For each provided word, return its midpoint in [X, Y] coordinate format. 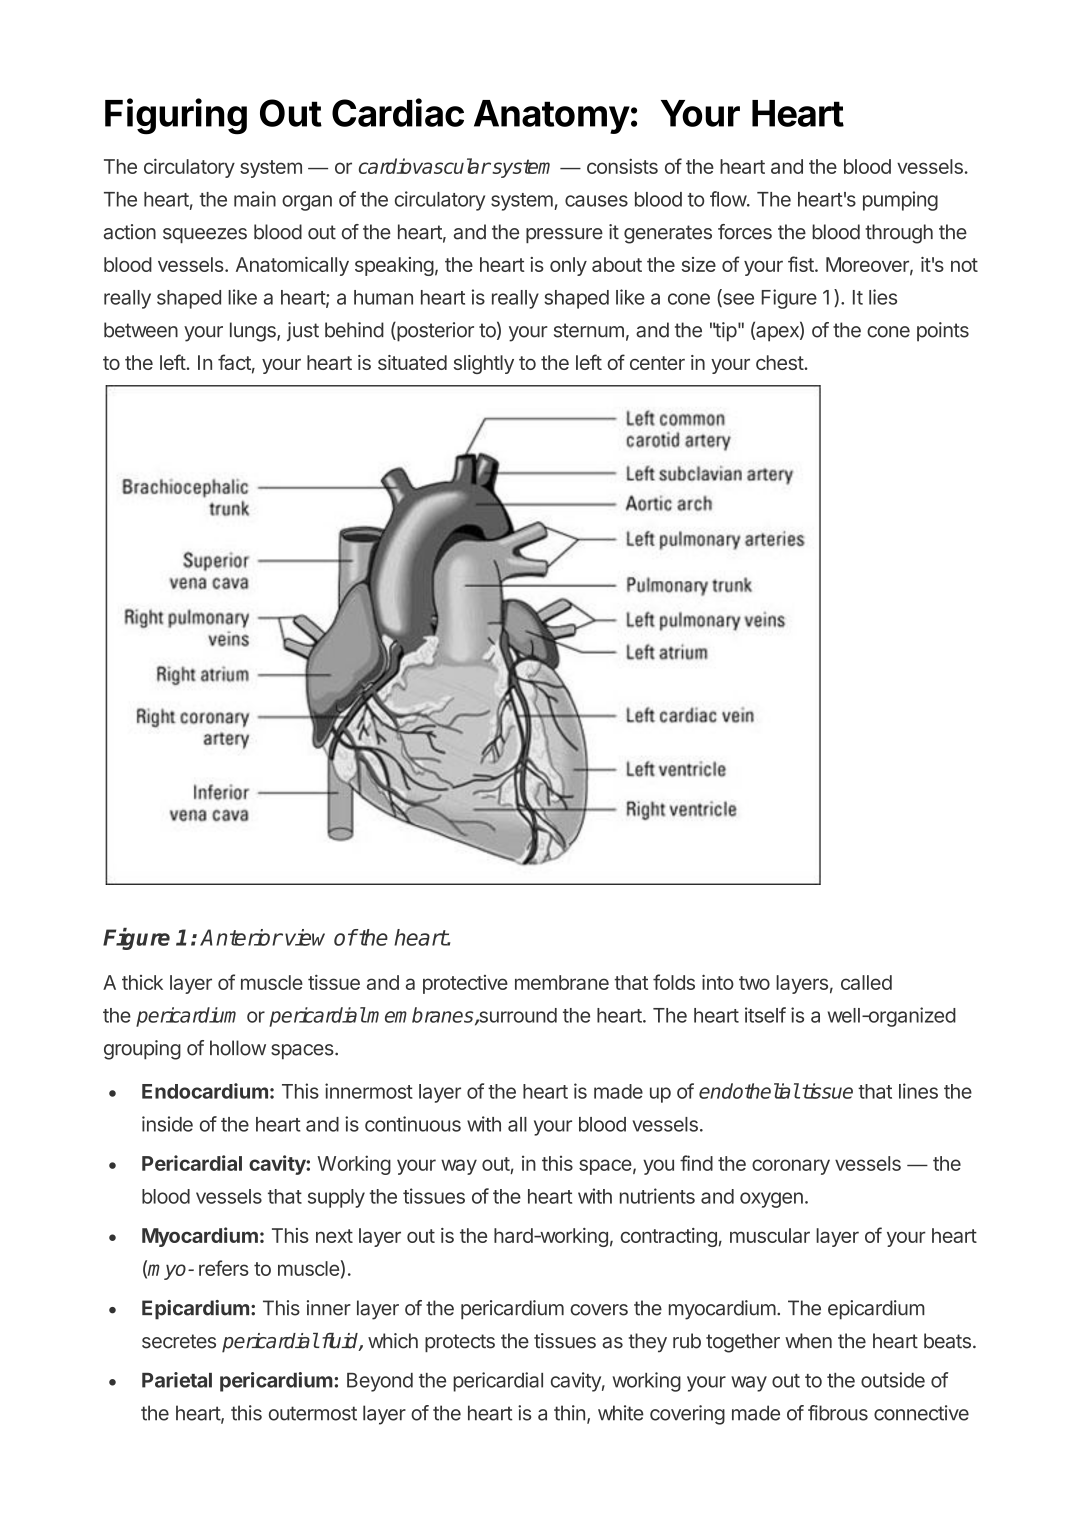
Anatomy [552, 117]
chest [780, 362]
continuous [413, 1124]
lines [918, 1091]
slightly [484, 364]
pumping [900, 201]
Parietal [177, 1380]
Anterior [241, 937]
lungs [254, 332]
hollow [238, 1048]
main [255, 199]
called [866, 982]
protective [465, 984]
